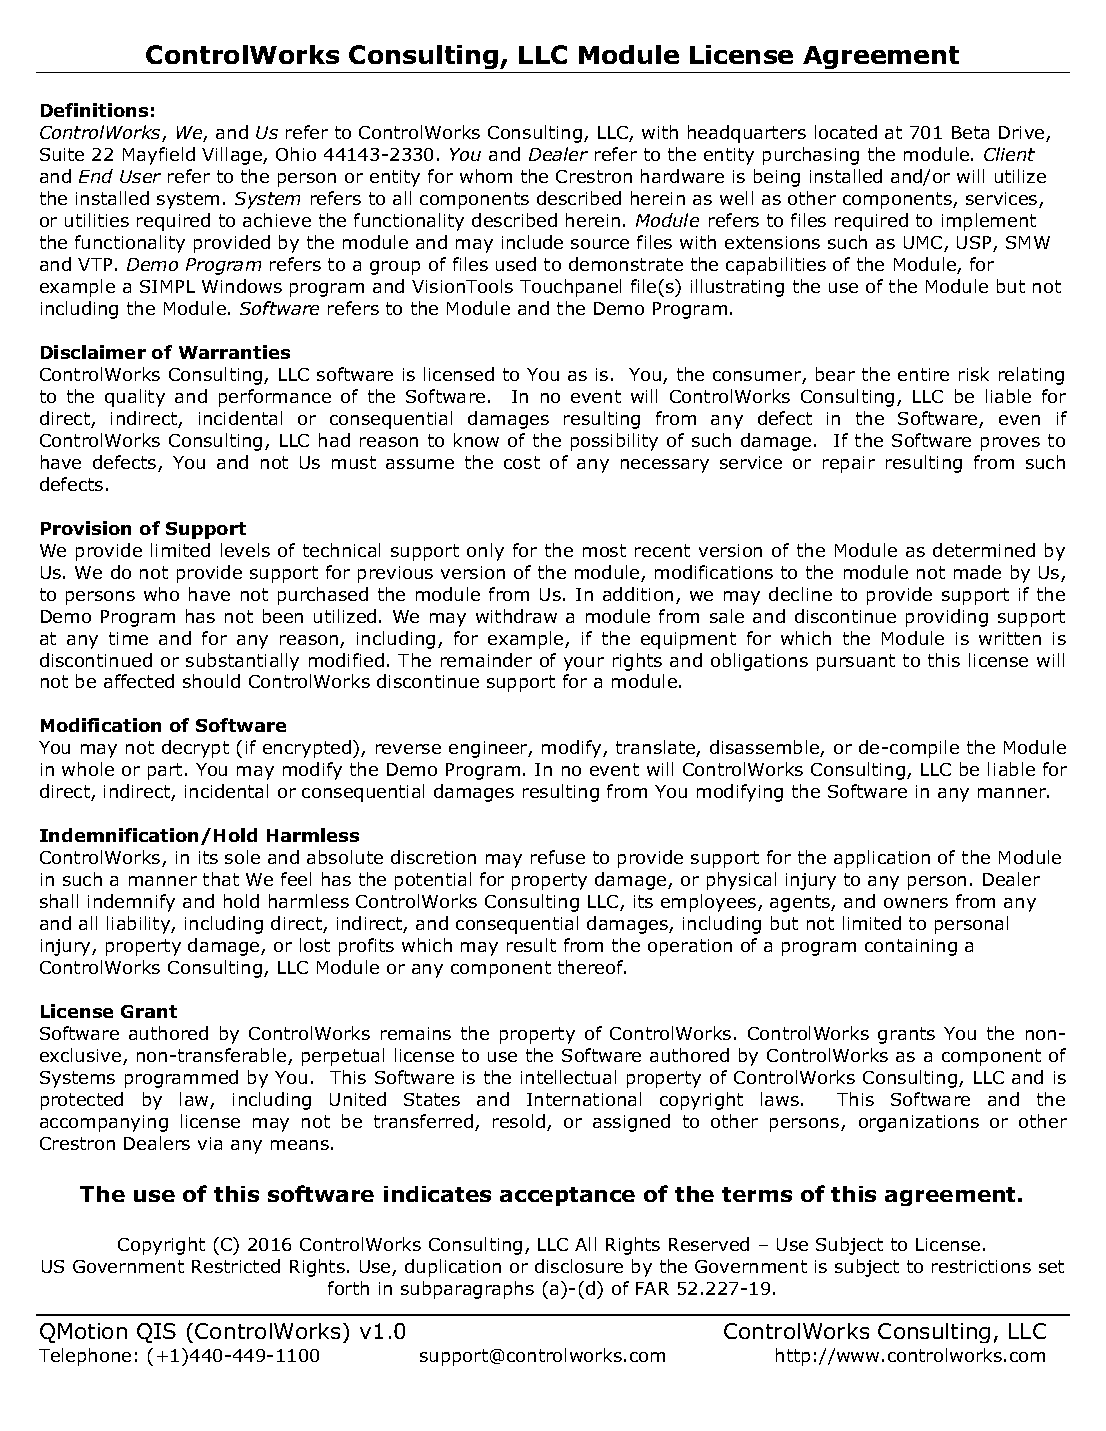 This screenshot has height=1431, width=1106. Describe the element at coordinates (984, 550) in the screenshot. I see `determined` at that location.
